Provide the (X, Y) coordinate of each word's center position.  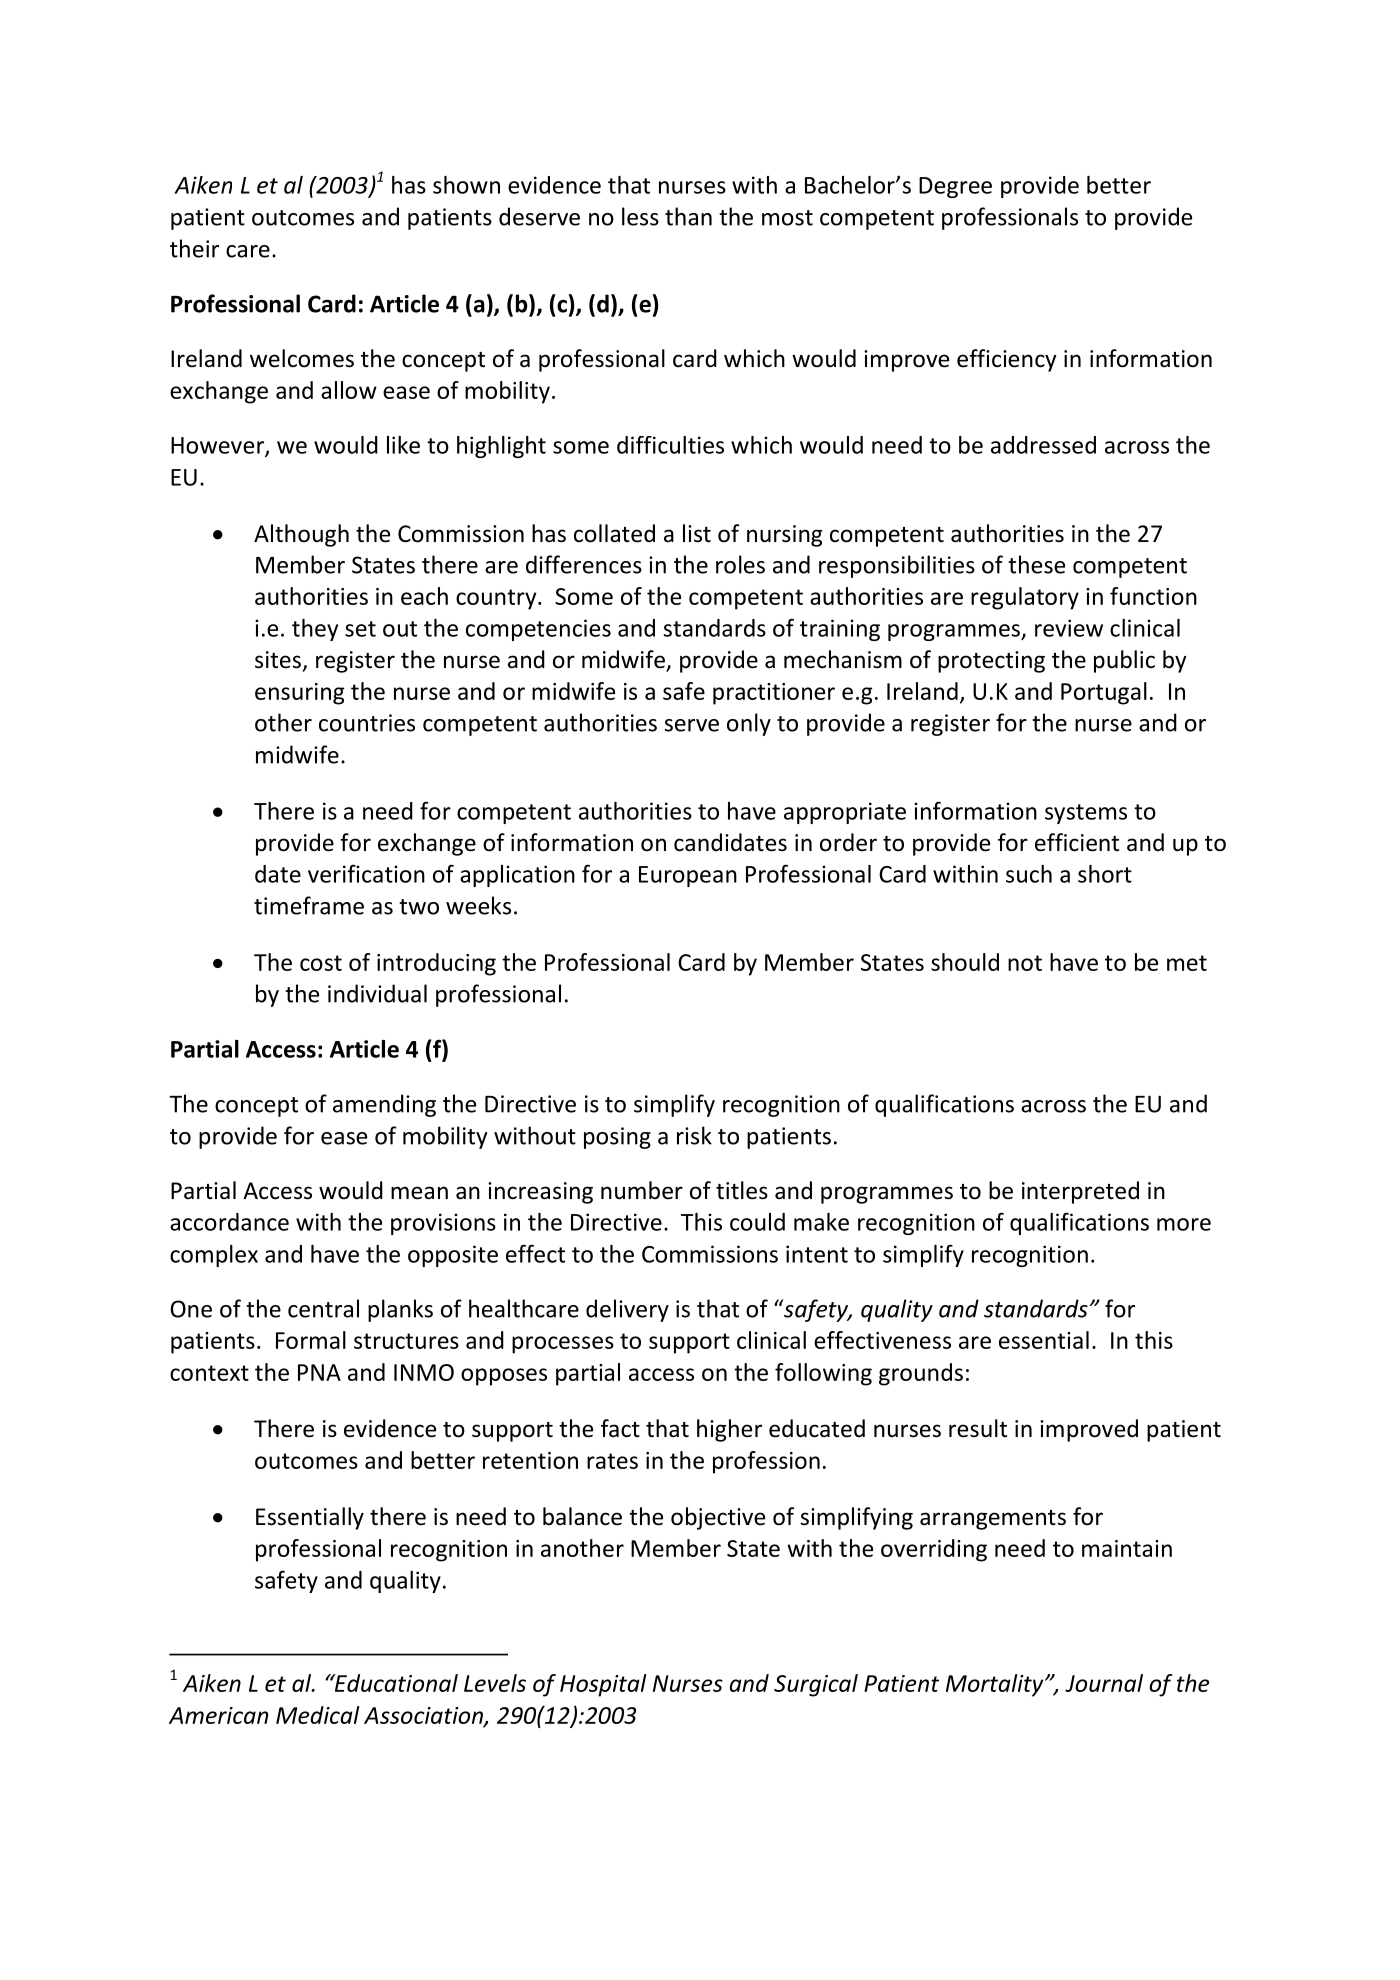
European (688, 876)
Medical (318, 1715)
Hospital (603, 1685)
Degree (955, 187)
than (688, 216)
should (965, 962)
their (194, 248)
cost (321, 963)
